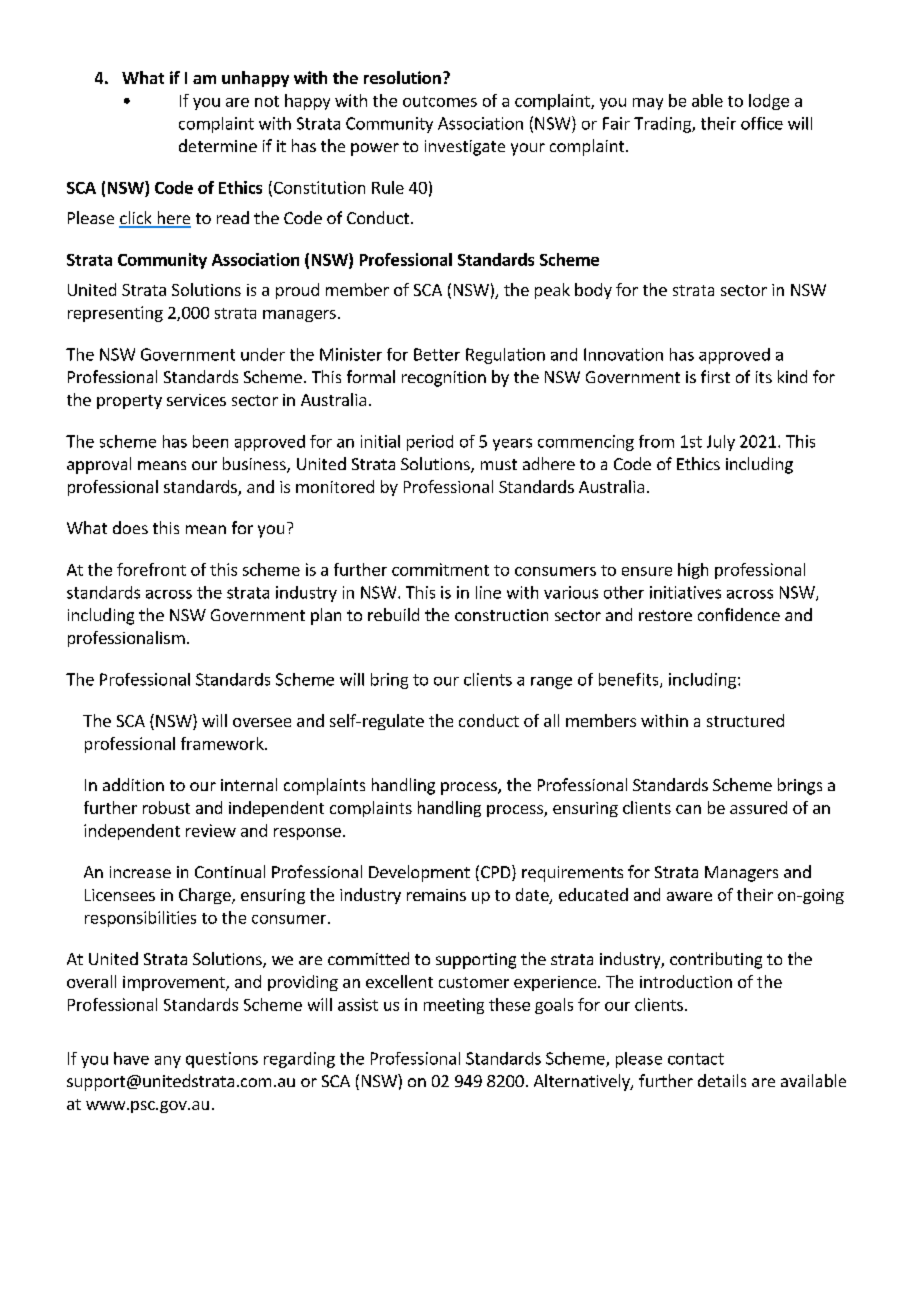 Image resolution: width=924 pixels, height=1309 pixels. What do you see at coordinates (688, 809) in the document?
I see `can` at bounding box center [688, 809].
